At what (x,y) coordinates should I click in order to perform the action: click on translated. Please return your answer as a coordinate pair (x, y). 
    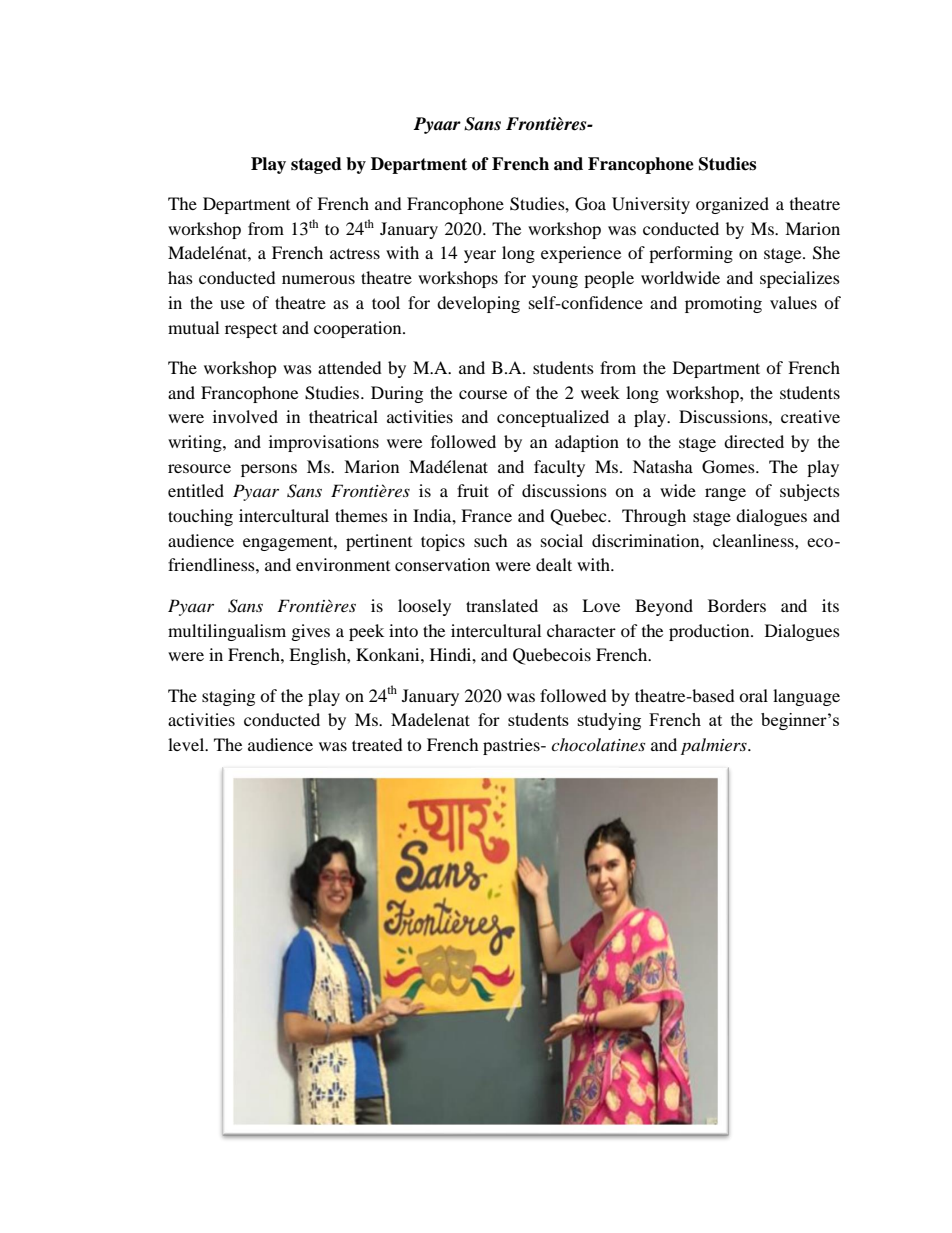
    Looking at the image, I should click on (502, 605).
